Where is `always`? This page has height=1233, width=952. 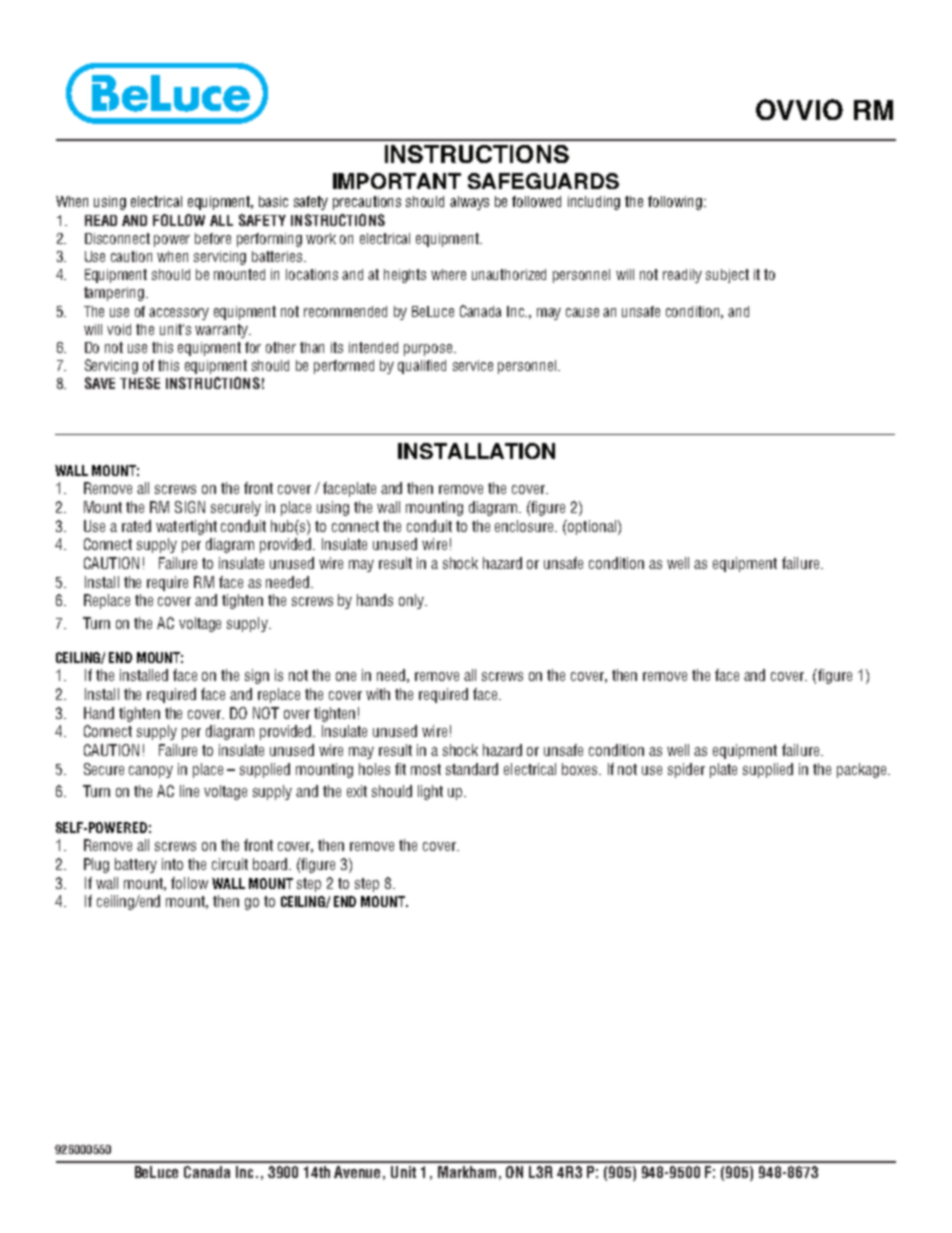
always is located at coordinates (469, 203).
